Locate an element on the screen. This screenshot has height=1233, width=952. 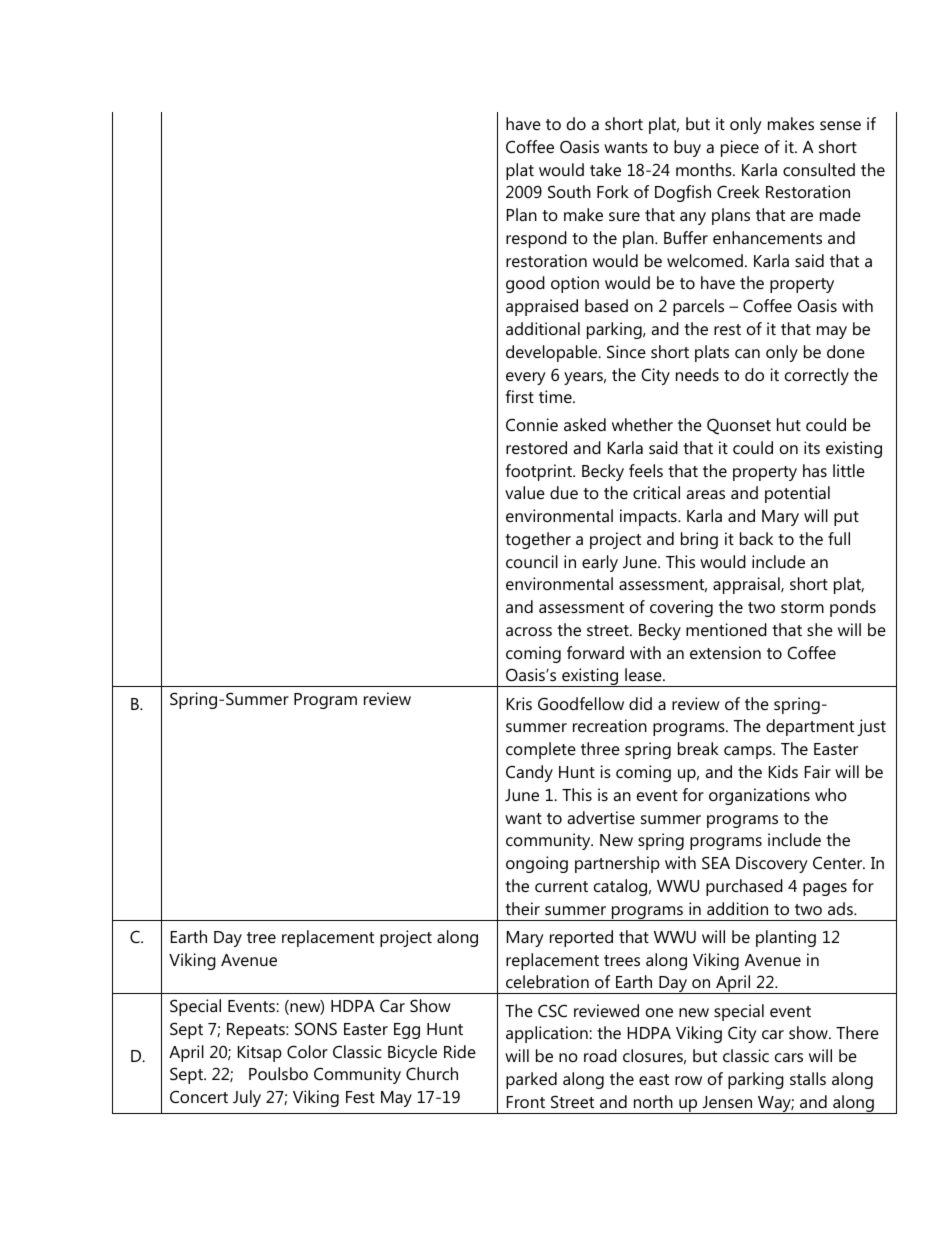
storm is located at coordinates (802, 607).
